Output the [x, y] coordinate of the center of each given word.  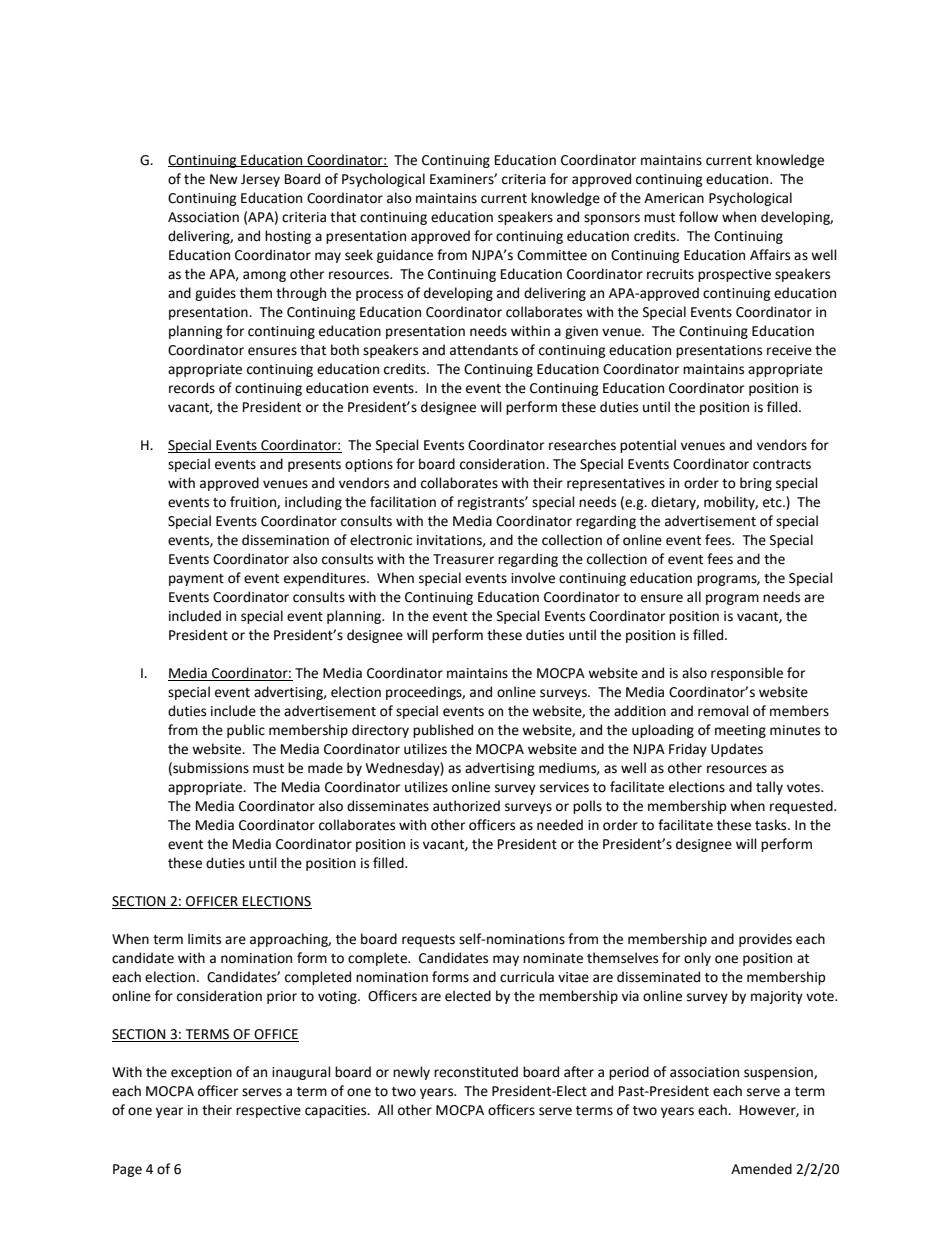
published [443, 731]
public [246, 731]
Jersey [260, 180]
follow [698, 217]
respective [268, 1111]
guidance [405, 256]
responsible [747, 674]
